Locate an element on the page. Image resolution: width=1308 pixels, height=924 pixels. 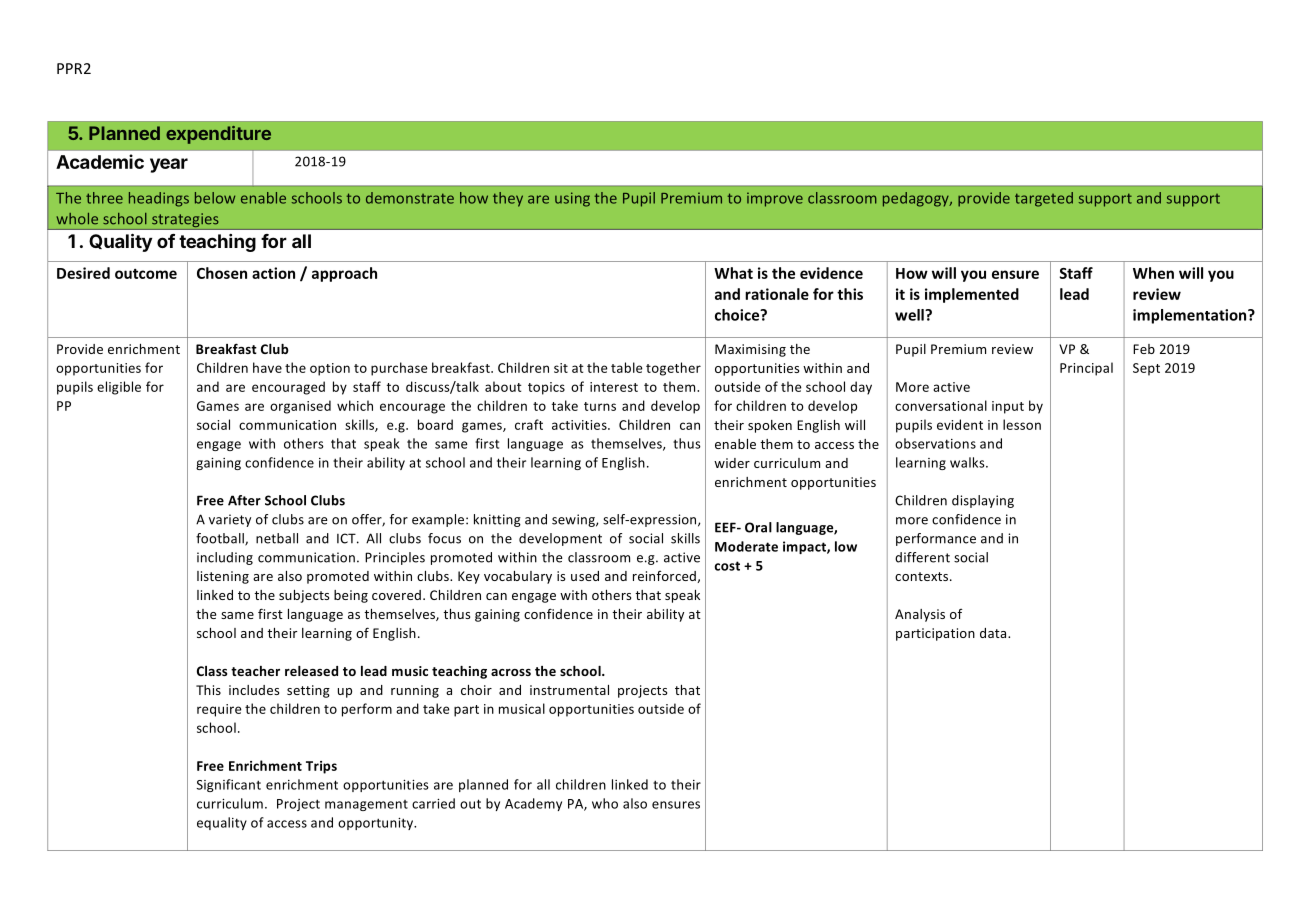
targeted is located at coordinates (1044, 199).
